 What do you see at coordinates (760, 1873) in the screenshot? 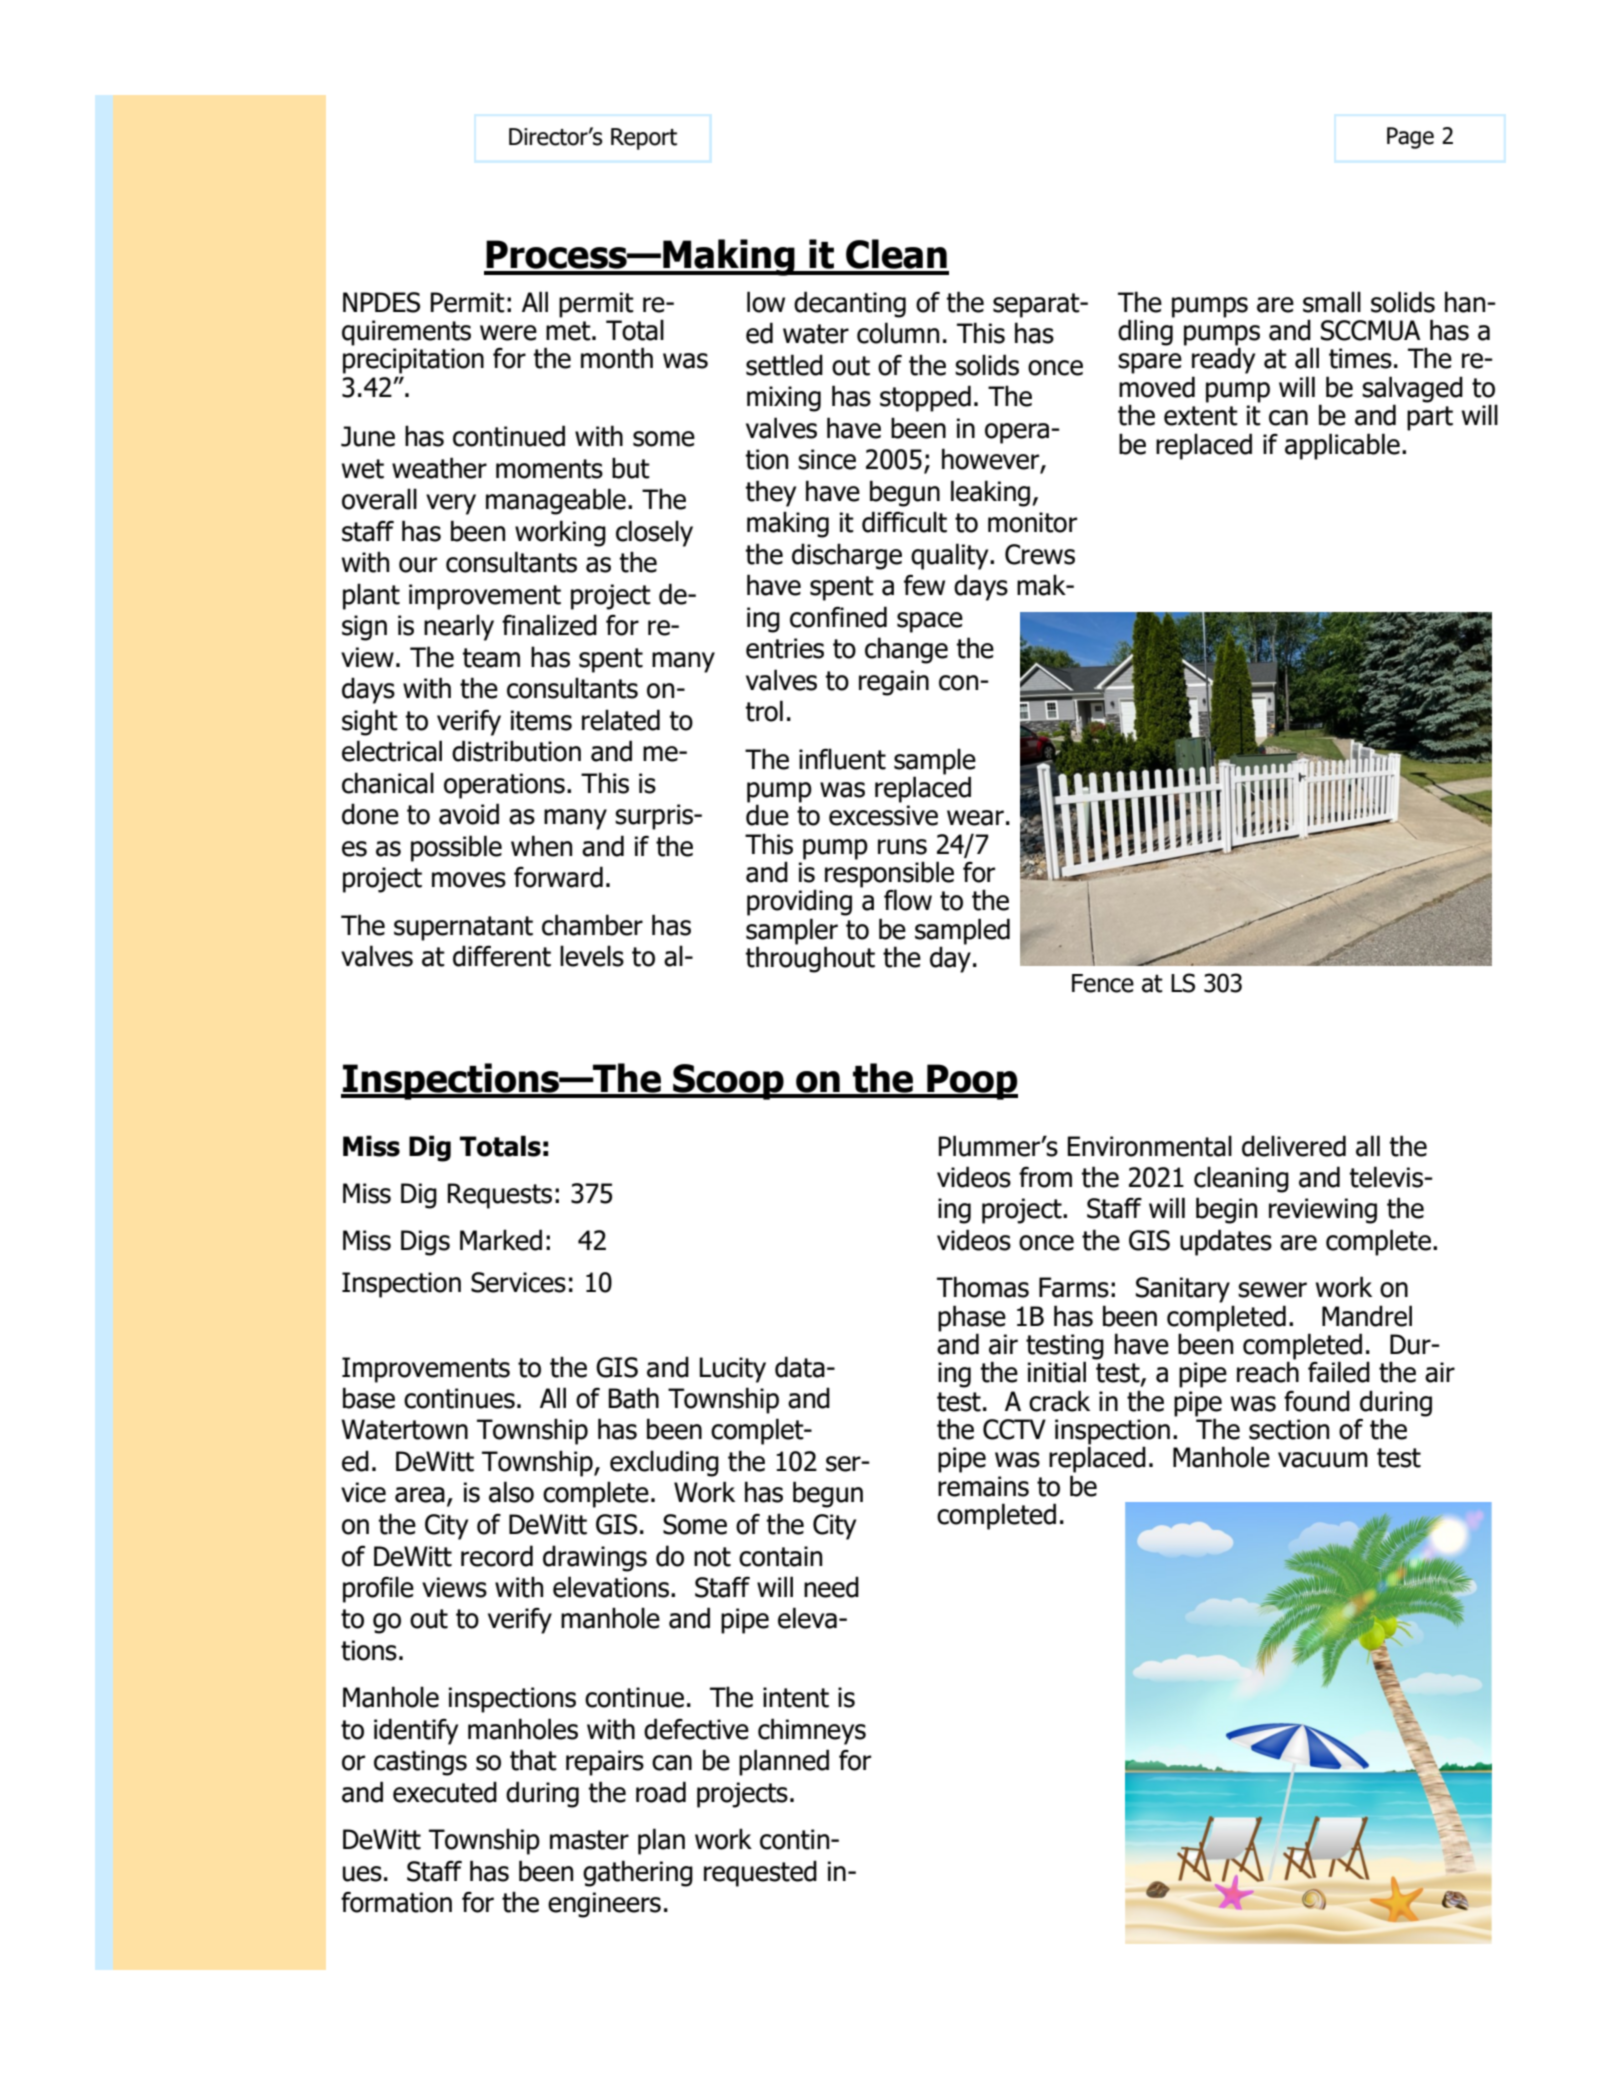
I see `requested` at bounding box center [760, 1873].
